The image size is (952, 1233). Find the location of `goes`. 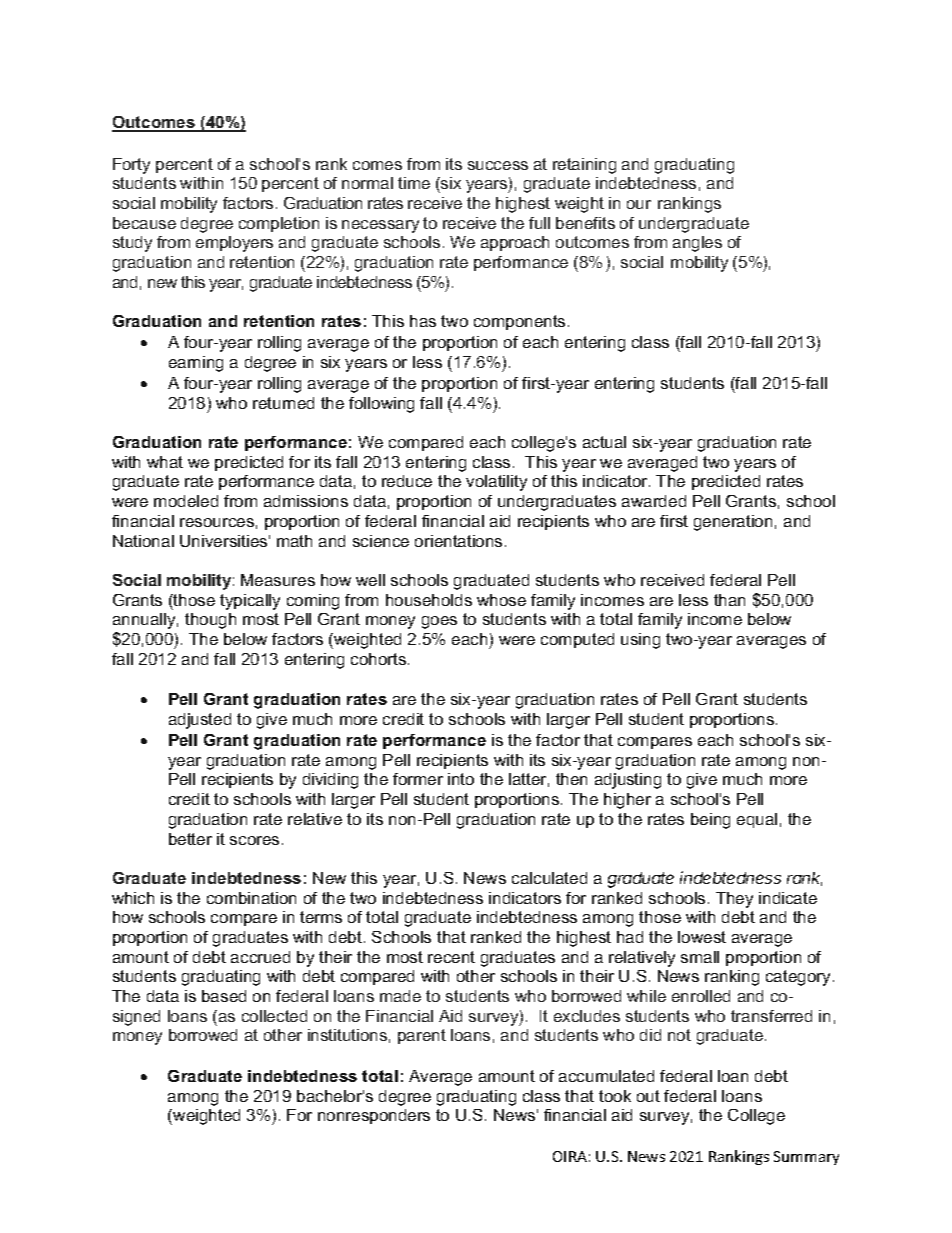

goes is located at coordinates (439, 622).
